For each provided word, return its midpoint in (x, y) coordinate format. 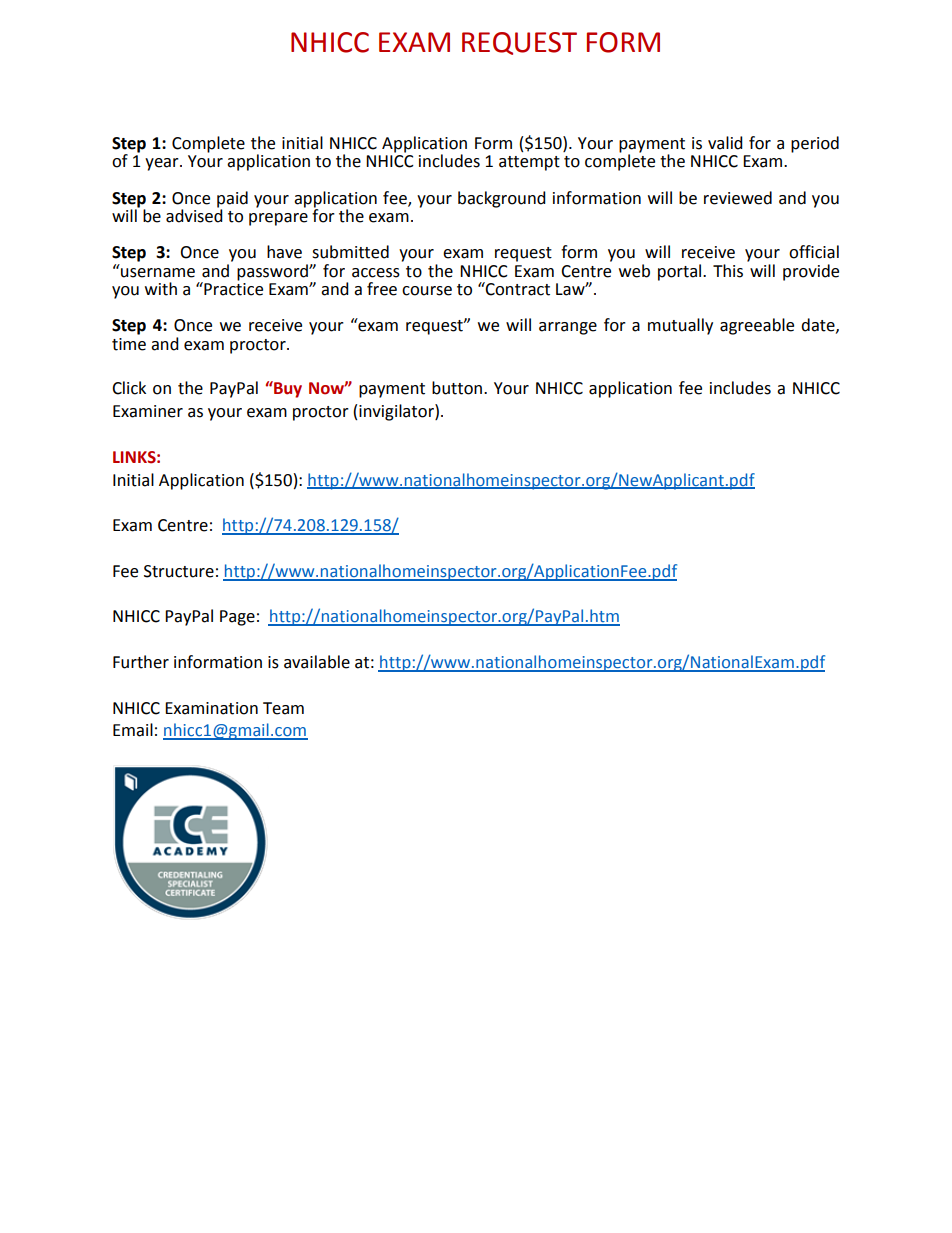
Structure (179, 571)
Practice (232, 288)
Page (237, 618)
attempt (529, 163)
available (317, 662)
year (163, 164)
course (427, 291)
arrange (568, 328)
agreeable (757, 326)
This (728, 271)
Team (283, 708)
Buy (287, 389)
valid (725, 143)
